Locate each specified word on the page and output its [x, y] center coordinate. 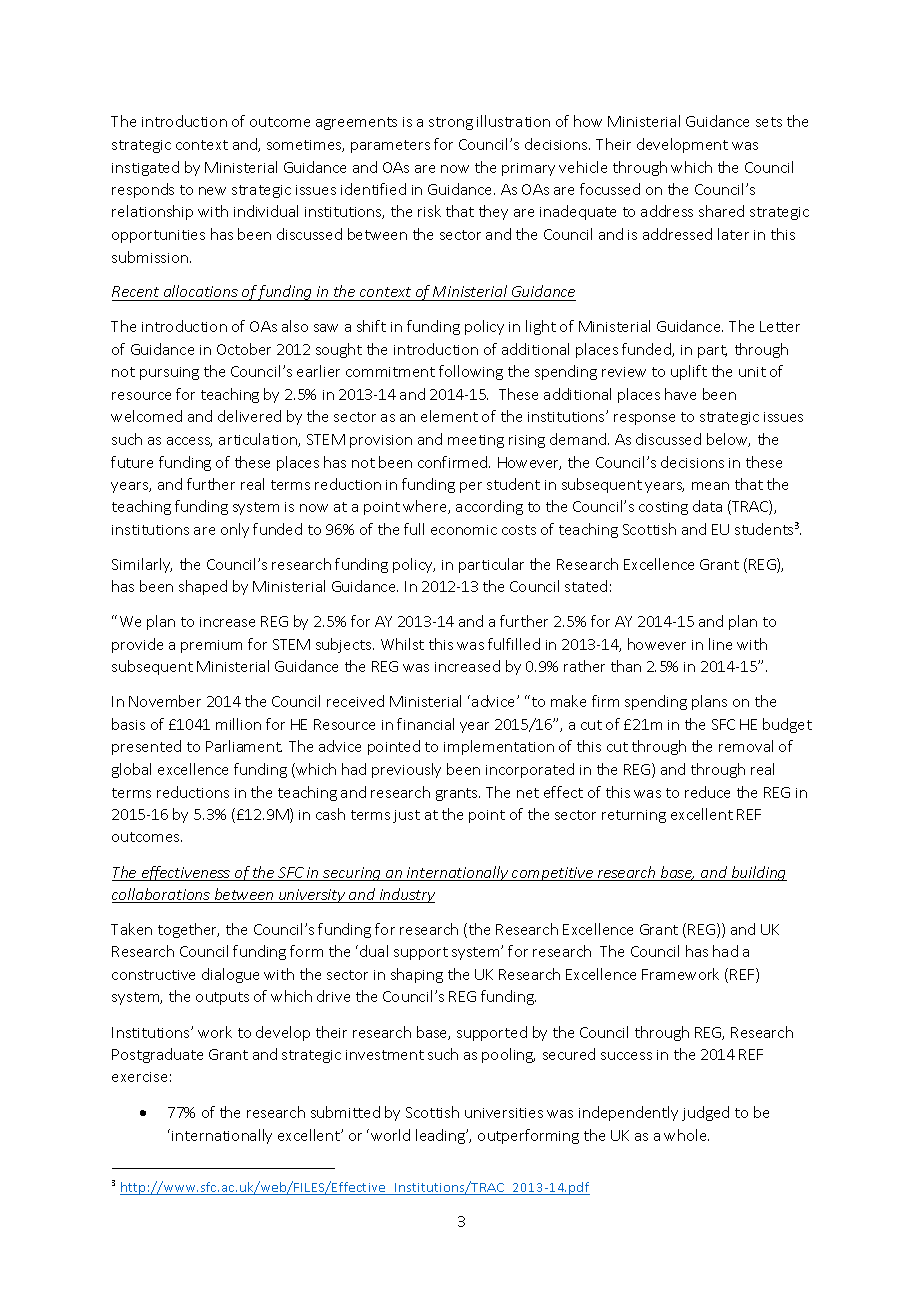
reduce [707, 792]
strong [451, 123]
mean [710, 486]
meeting [476, 441]
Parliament [244, 746]
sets [769, 122]
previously [406, 770]
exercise [139, 1077]
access [189, 442]
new [212, 191]
